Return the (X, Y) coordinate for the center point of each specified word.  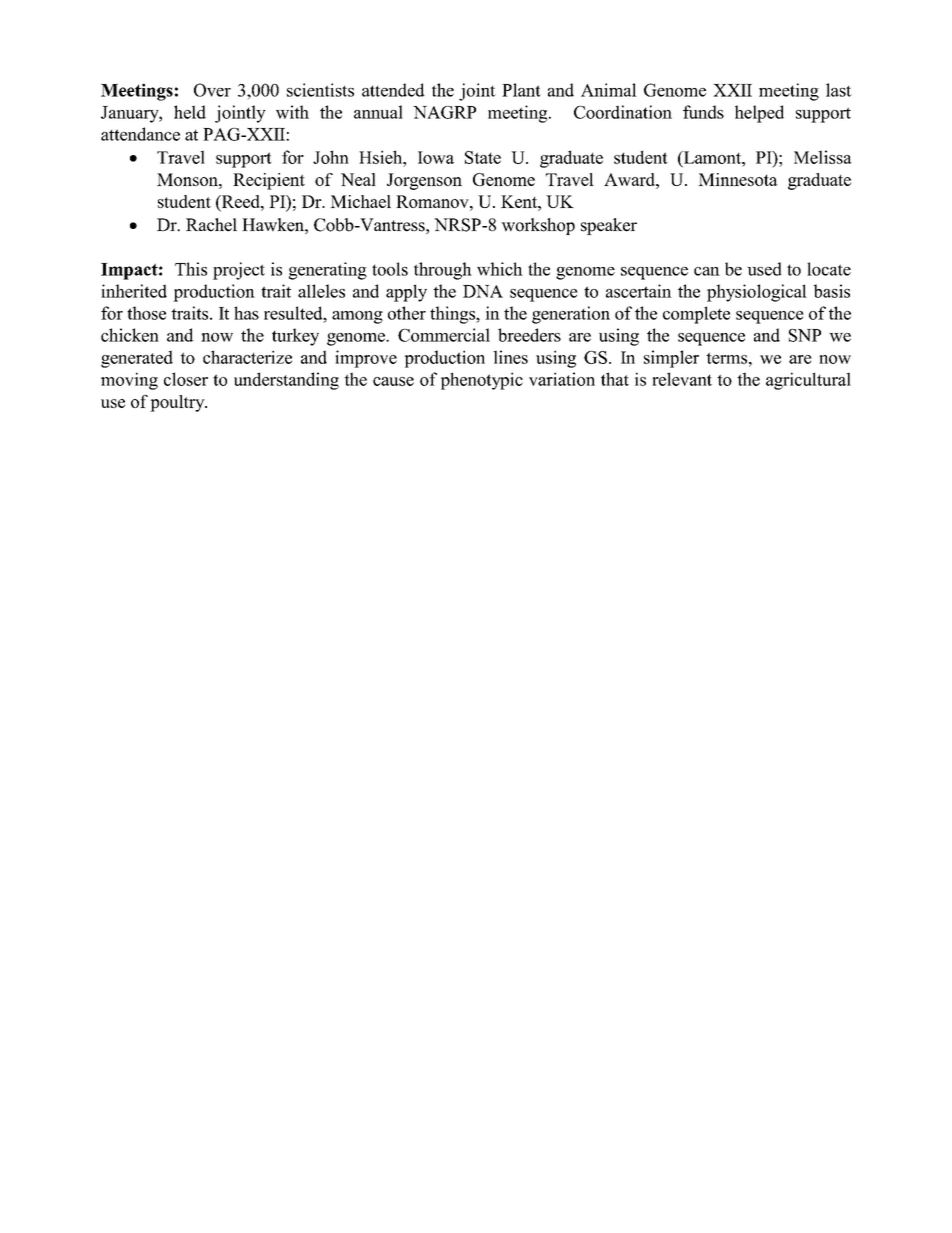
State (483, 157)
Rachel (211, 225)
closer (186, 379)
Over (212, 90)
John (331, 157)
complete (696, 315)
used (764, 269)
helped (759, 114)
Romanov (433, 201)
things (453, 315)
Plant (521, 90)
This (191, 269)
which (500, 269)
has (246, 313)
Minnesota (738, 179)
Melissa (823, 157)
